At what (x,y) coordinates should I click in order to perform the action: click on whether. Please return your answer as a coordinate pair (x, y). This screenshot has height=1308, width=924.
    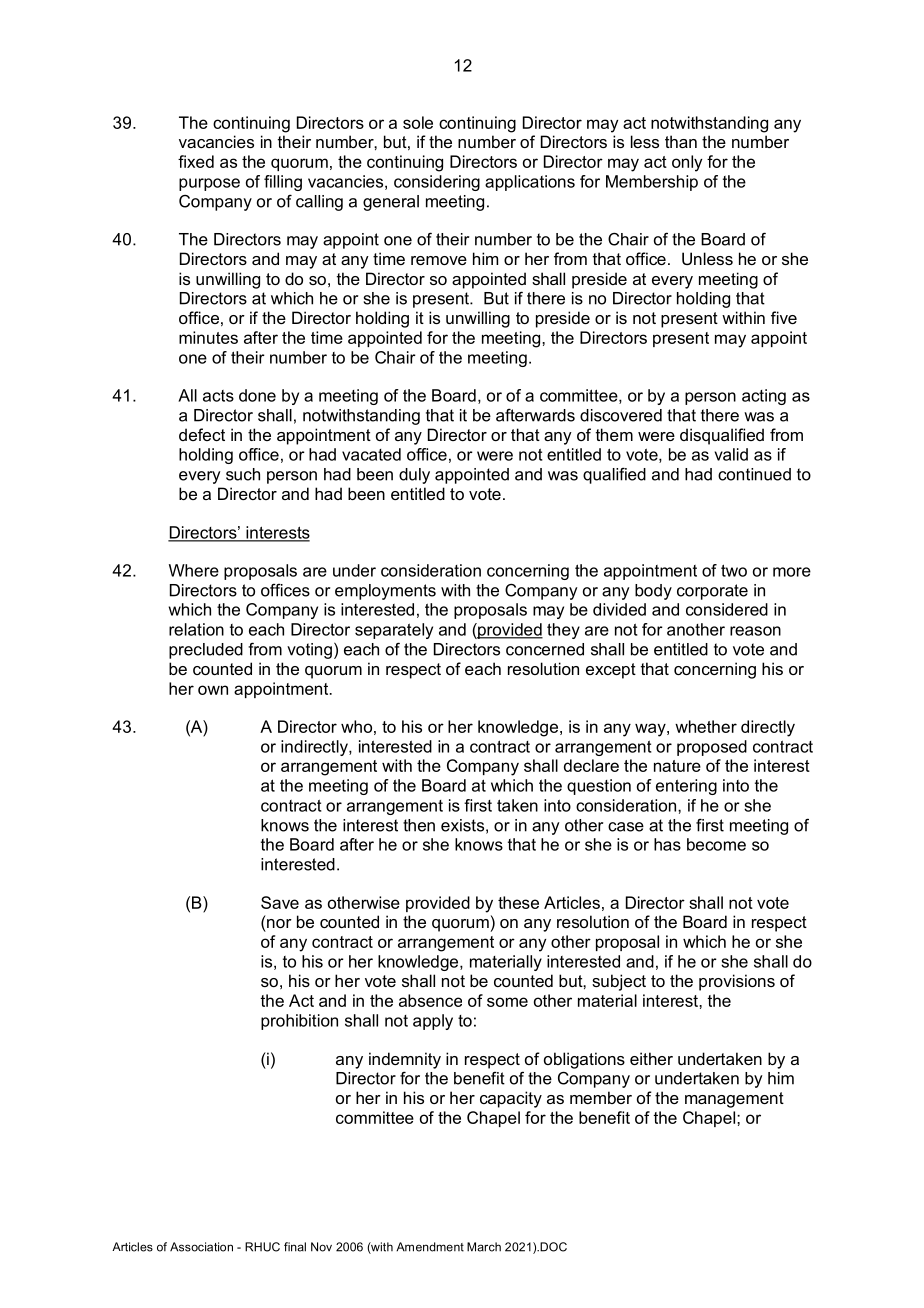
    Looking at the image, I should click on (706, 726).
